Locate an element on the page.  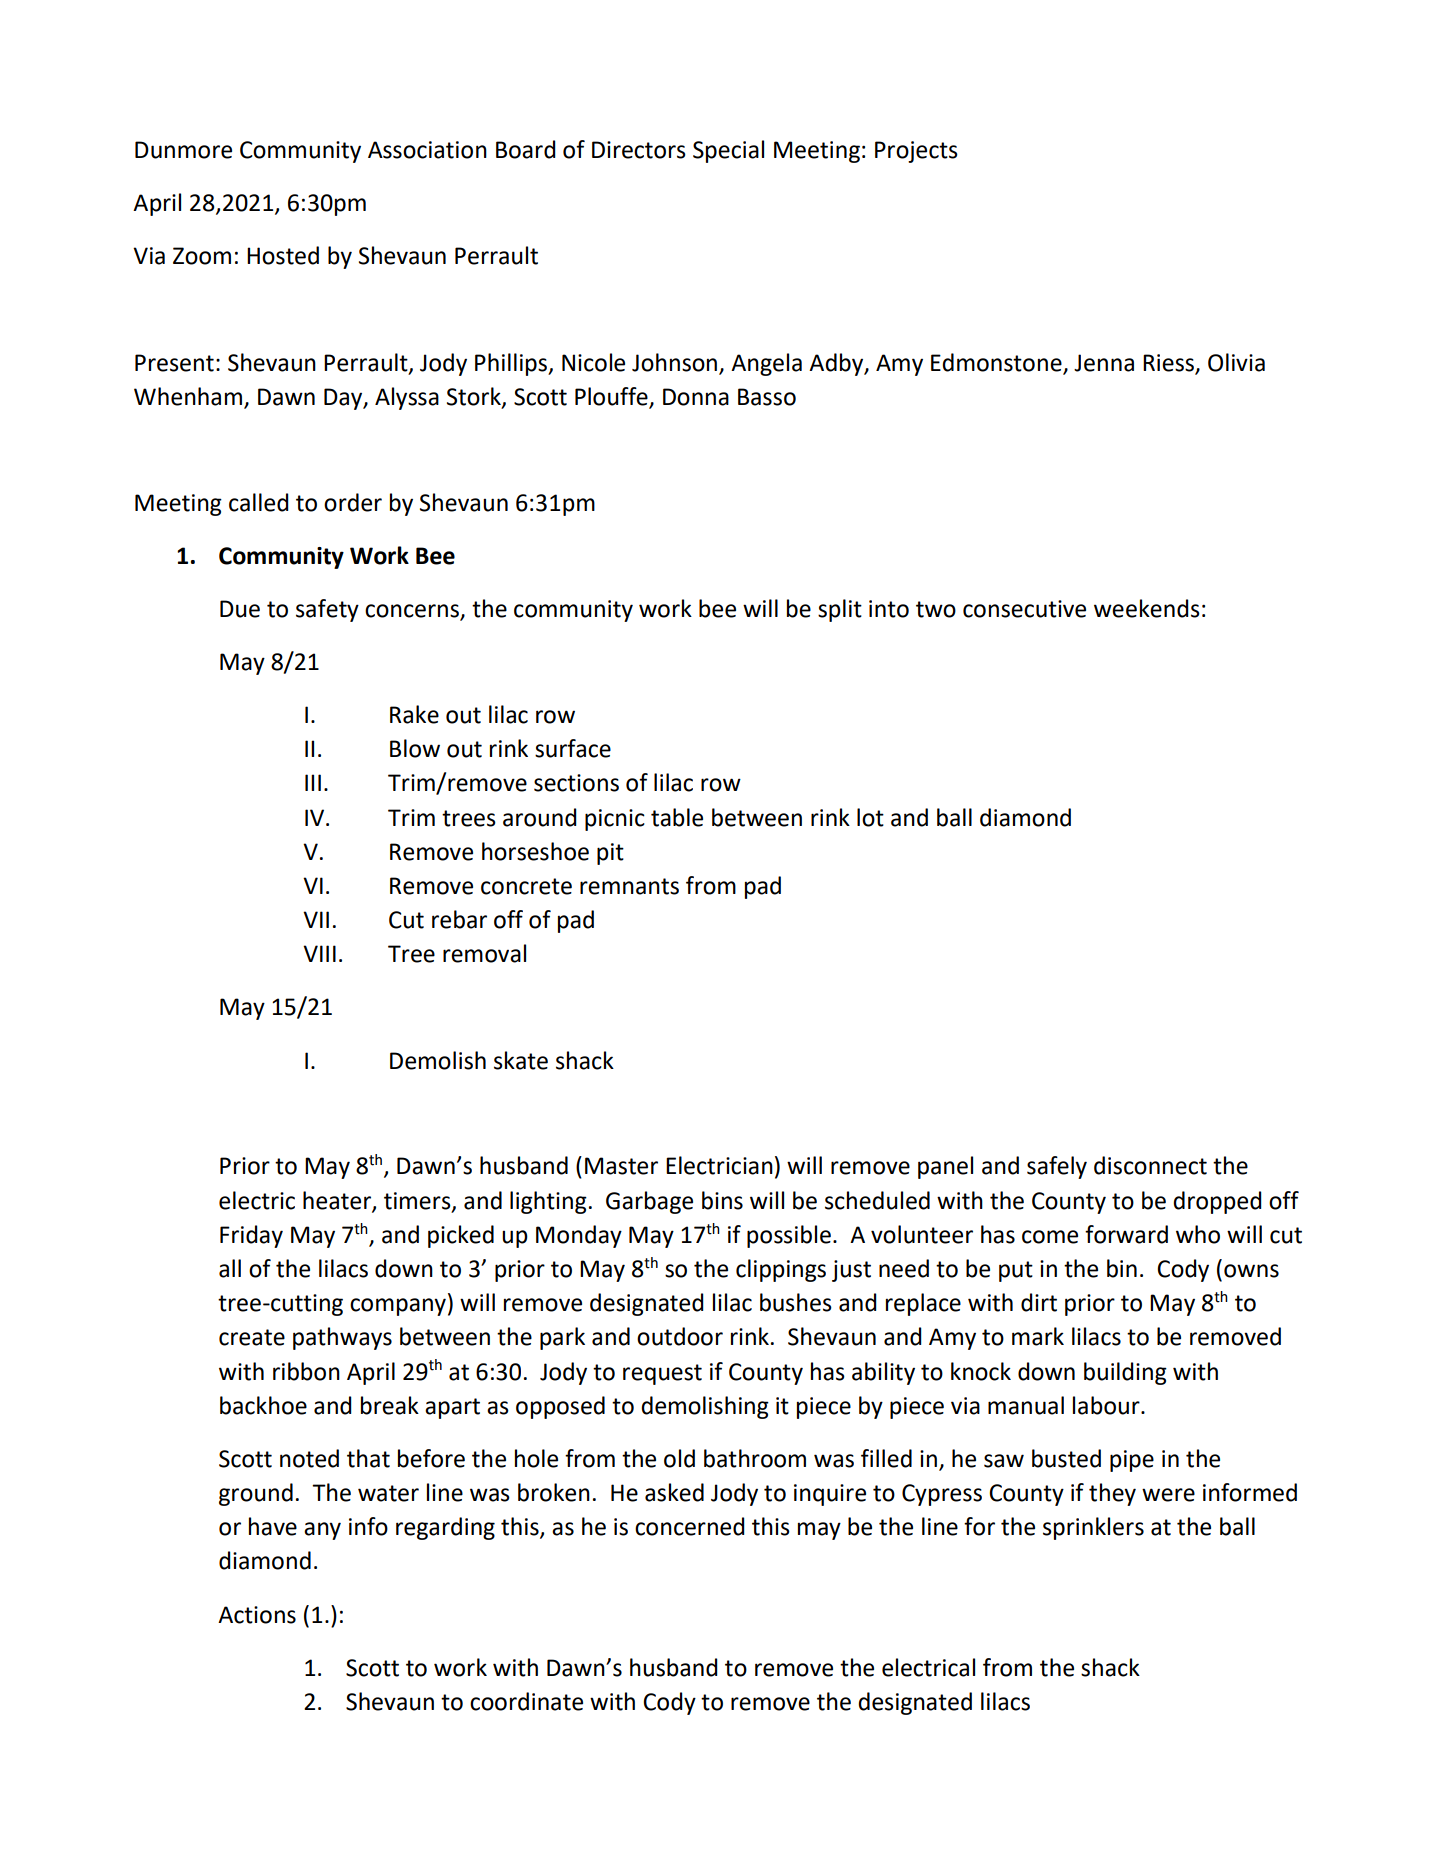
Actions is located at coordinates (257, 1615).
